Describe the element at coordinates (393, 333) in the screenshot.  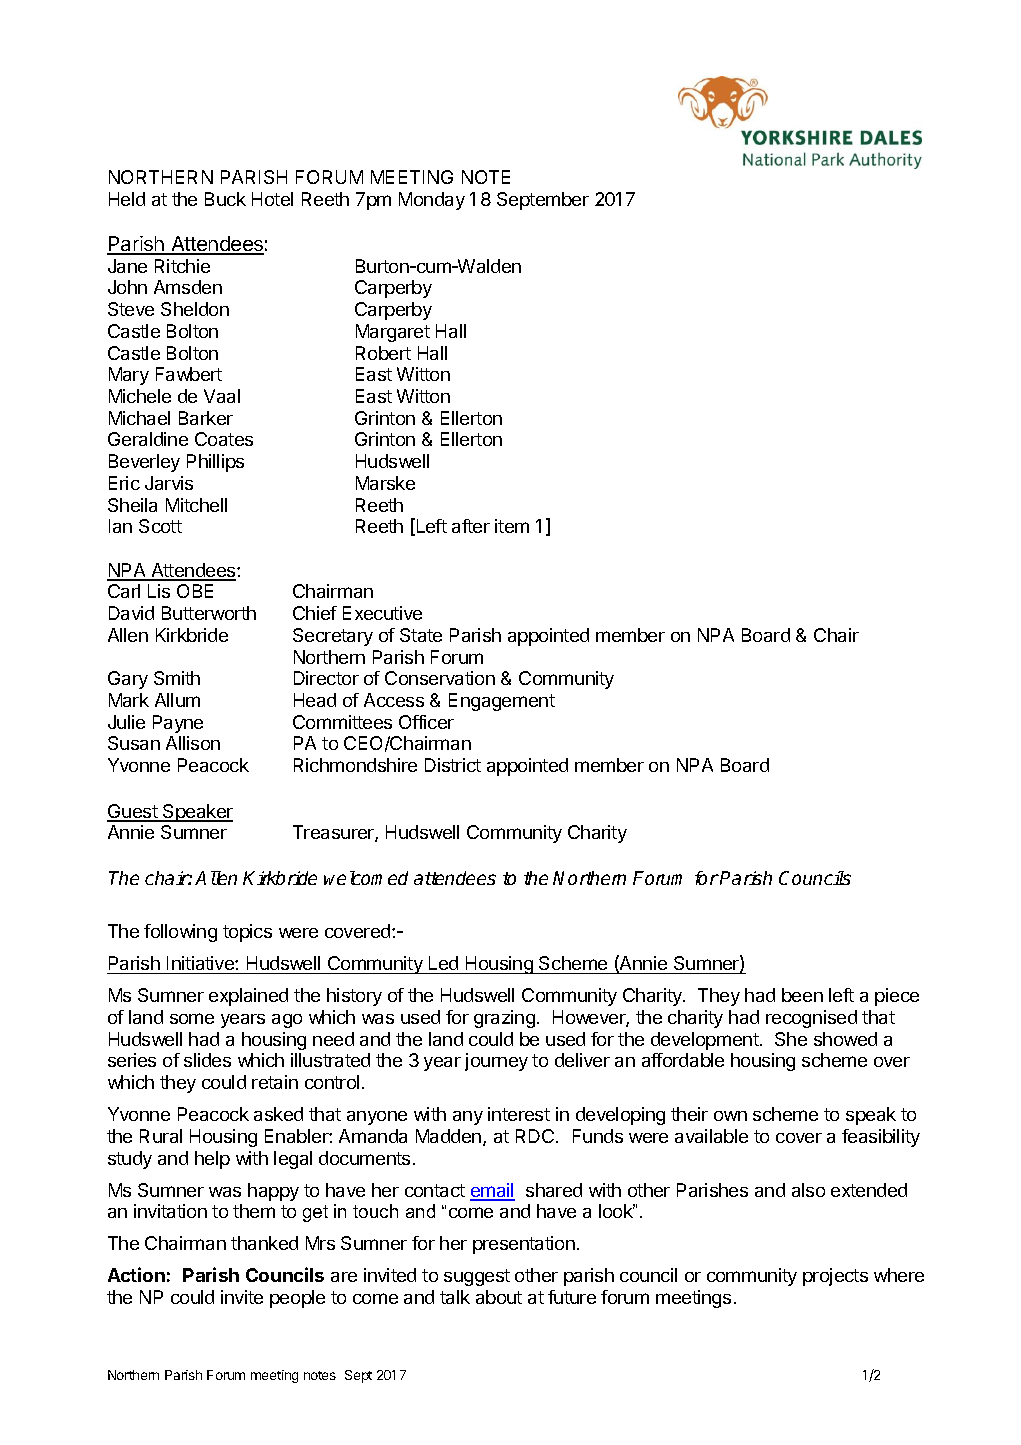
I see `Margaret` at that location.
